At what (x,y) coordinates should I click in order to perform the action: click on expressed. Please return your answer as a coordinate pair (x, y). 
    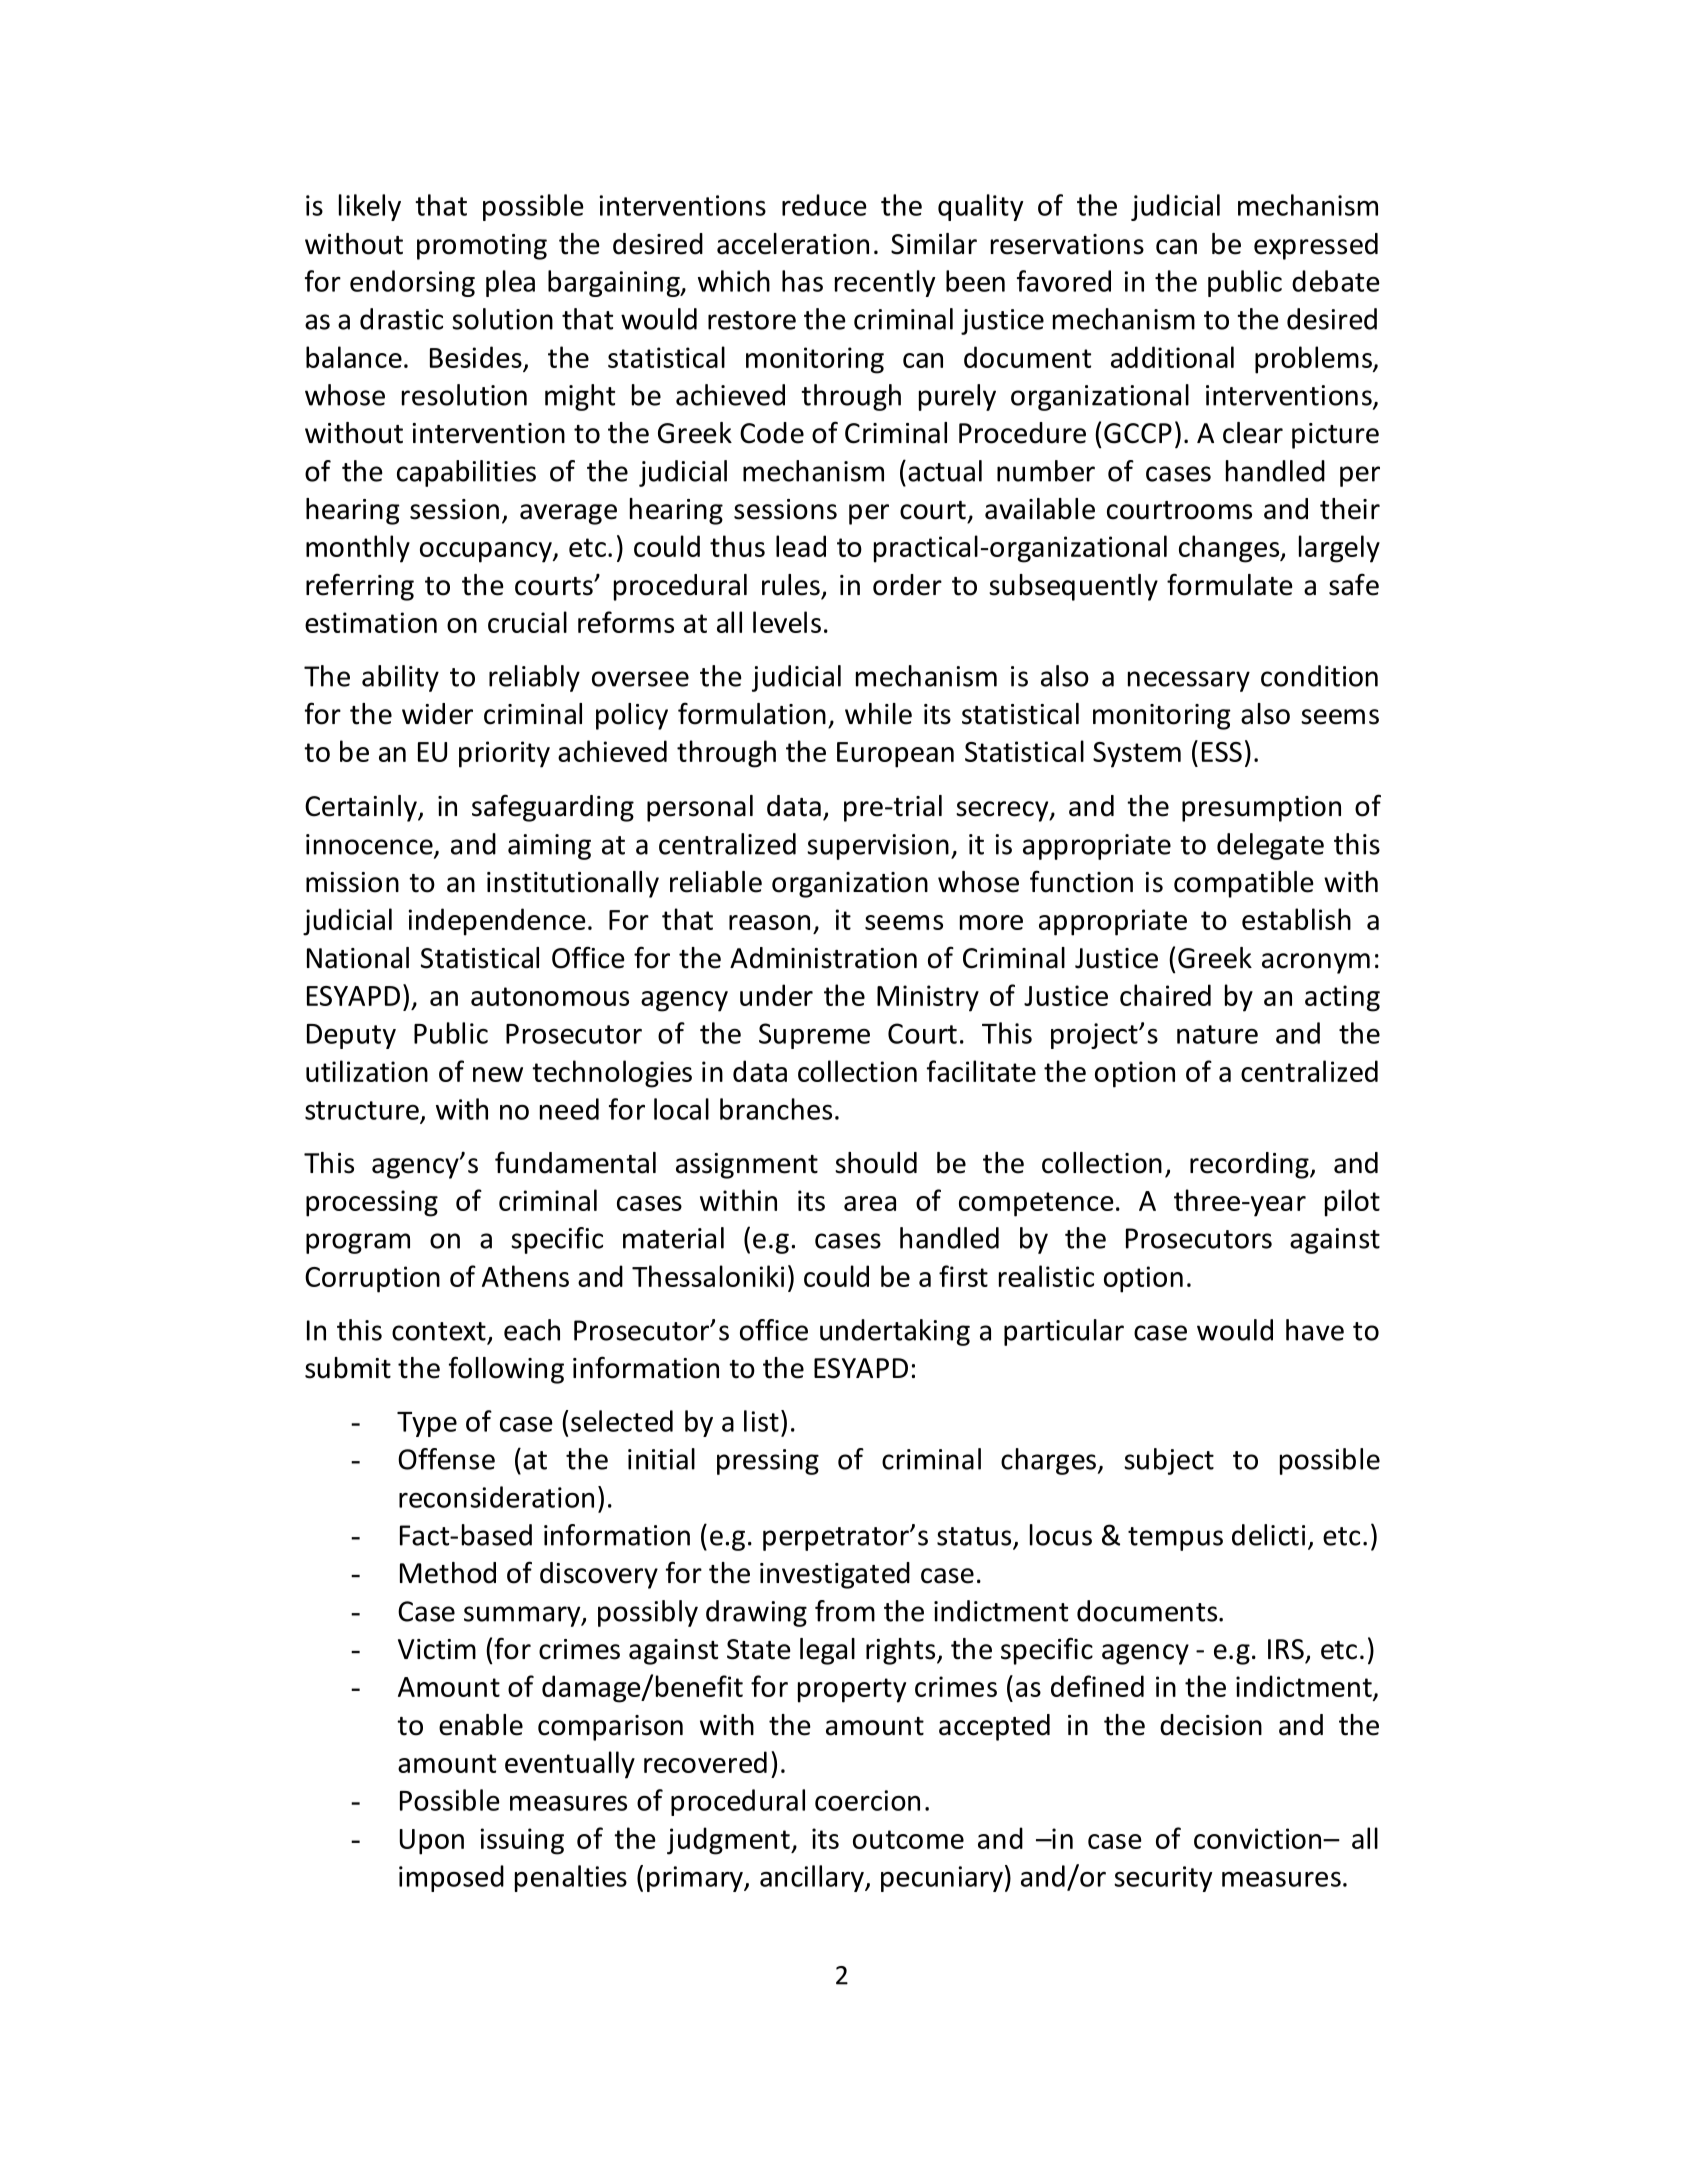
    Looking at the image, I should click on (1316, 246).
